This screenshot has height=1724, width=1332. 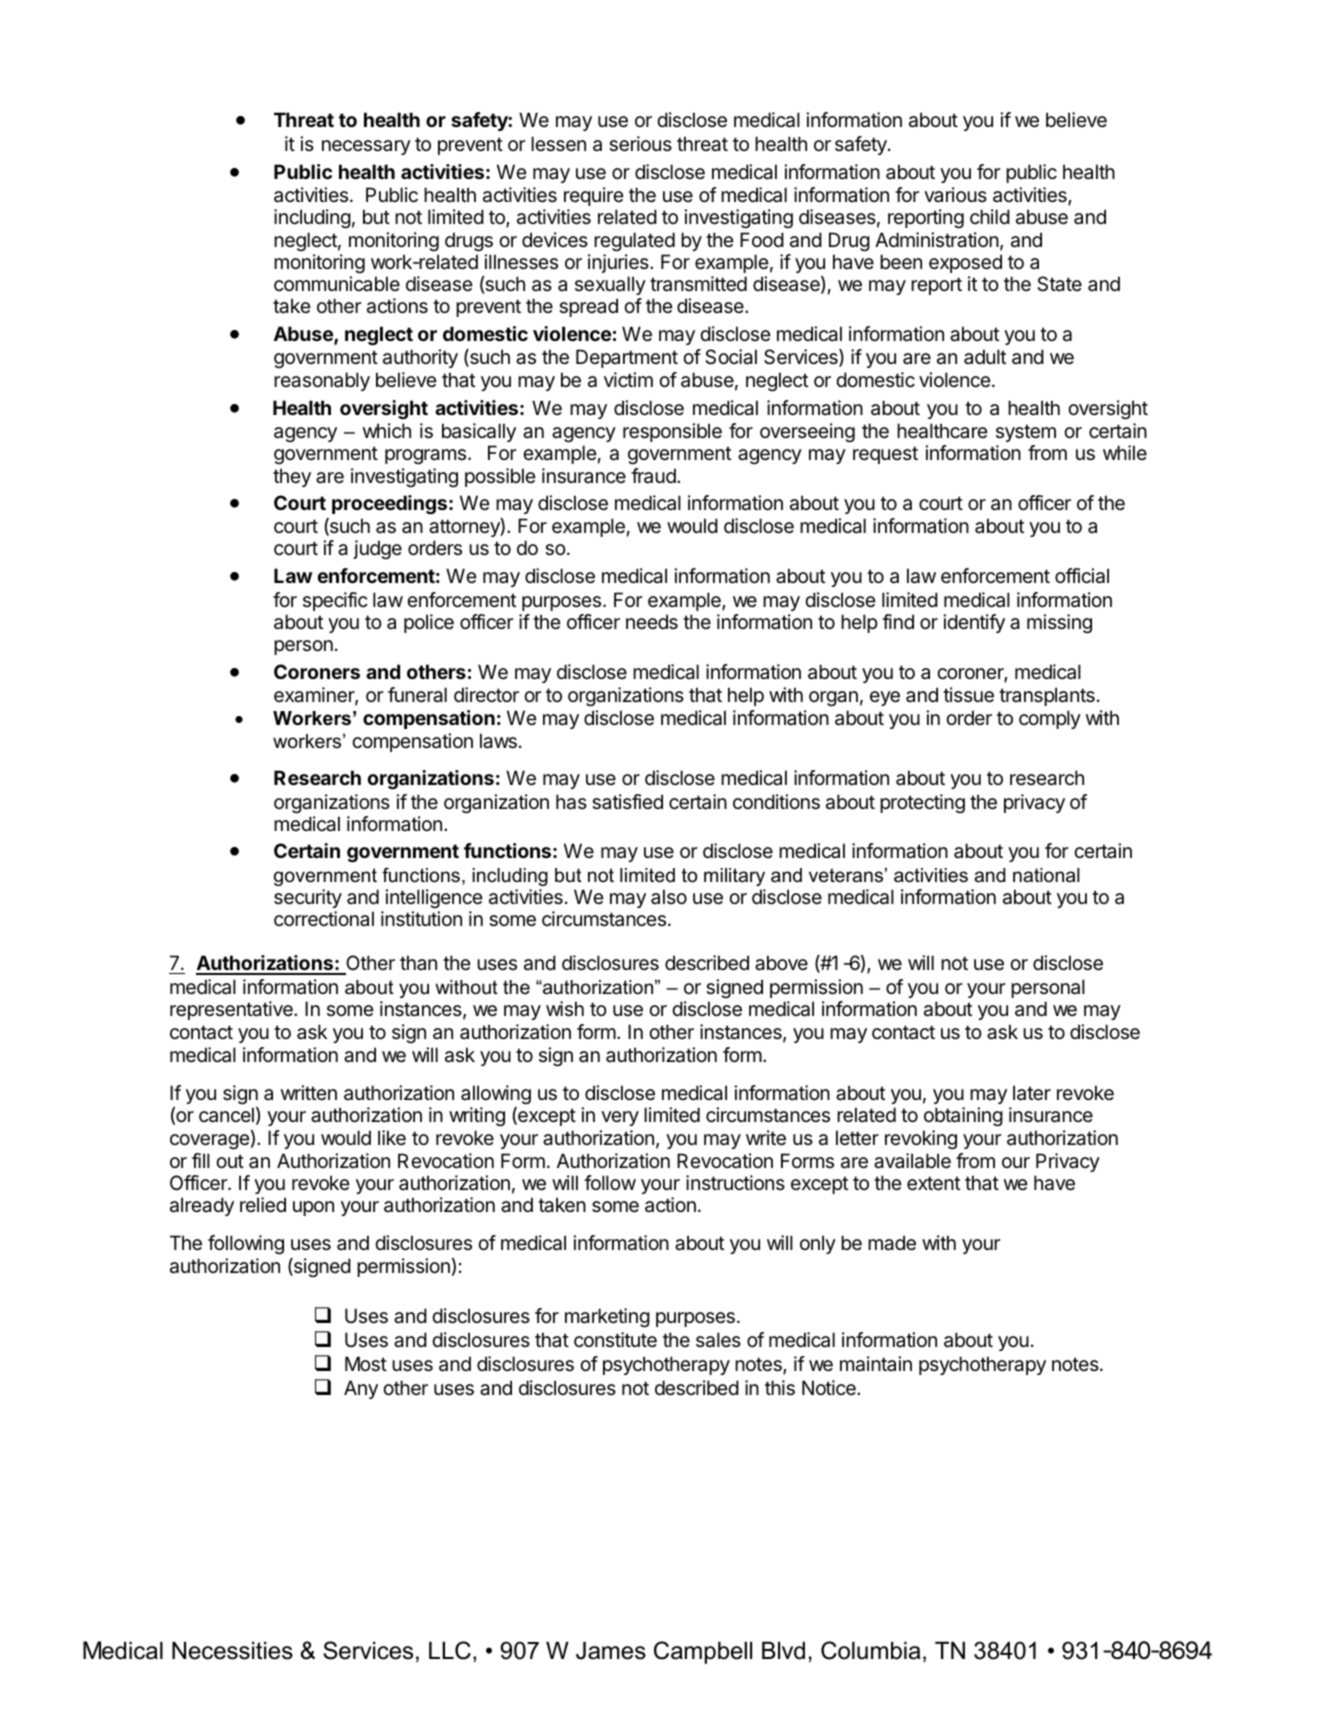 I want to click on very, so click(x=620, y=1118).
